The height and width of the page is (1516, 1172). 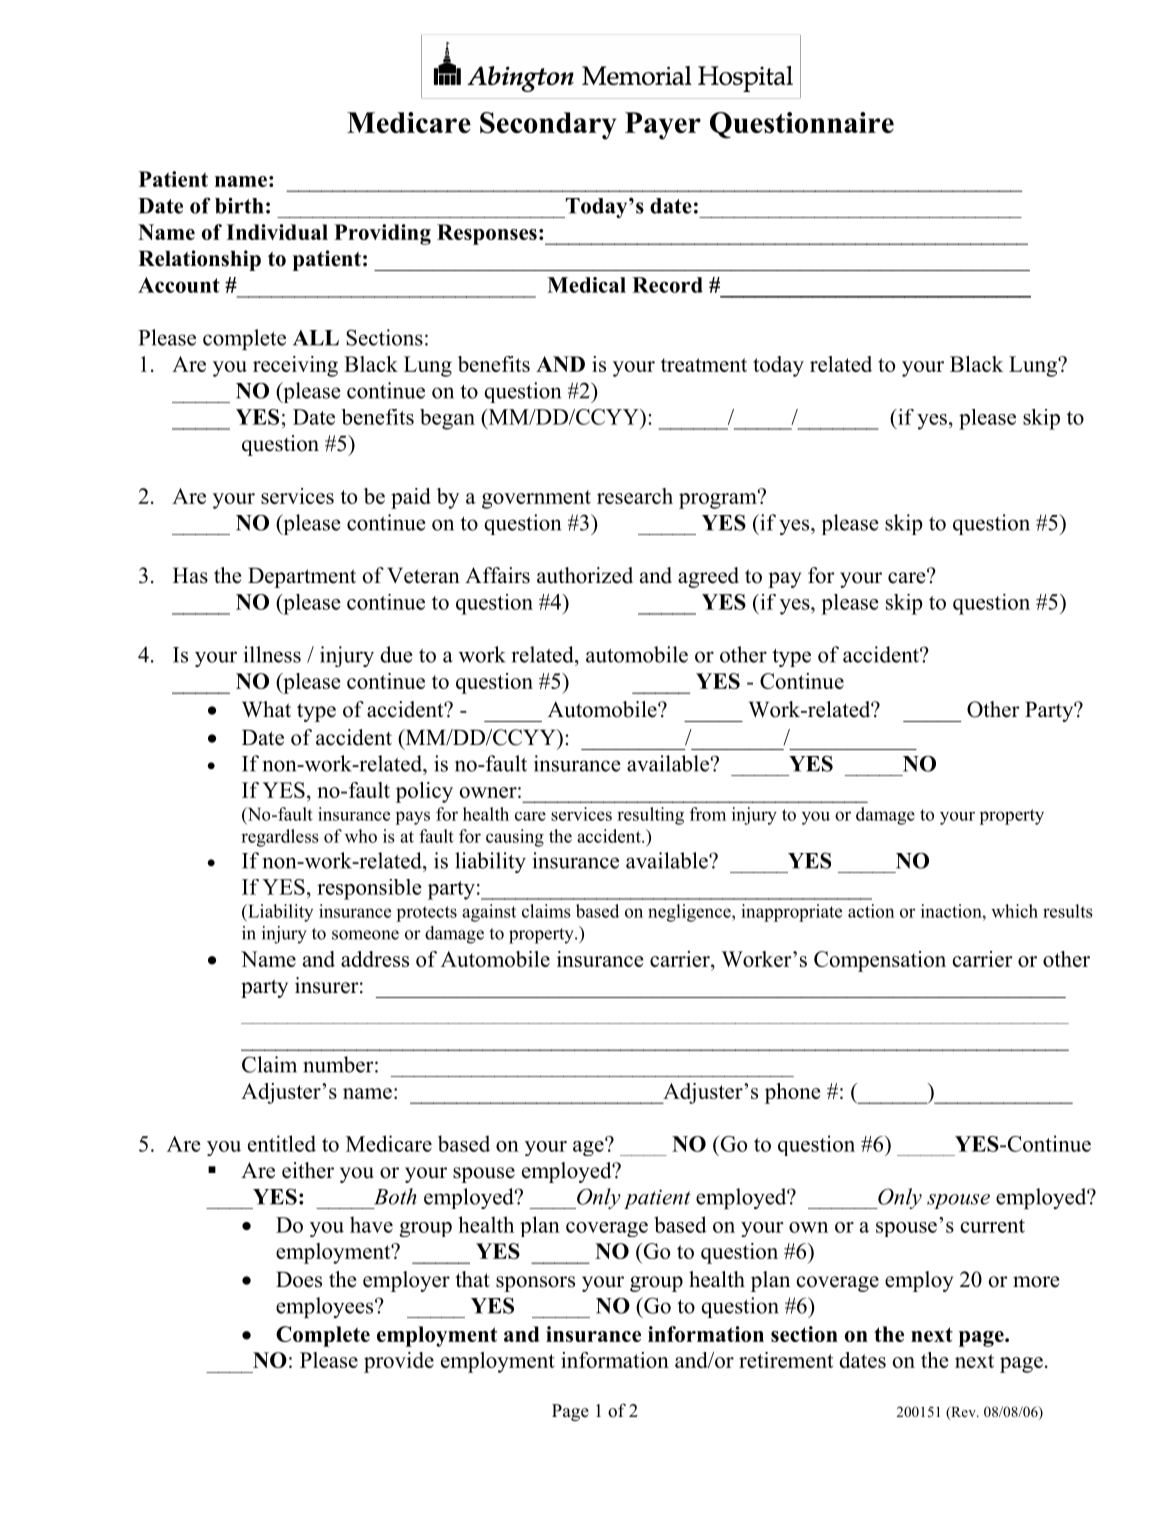 What do you see at coordinates (667, 285) in the page?
I see `Record` at bounding box center [667, 285].
